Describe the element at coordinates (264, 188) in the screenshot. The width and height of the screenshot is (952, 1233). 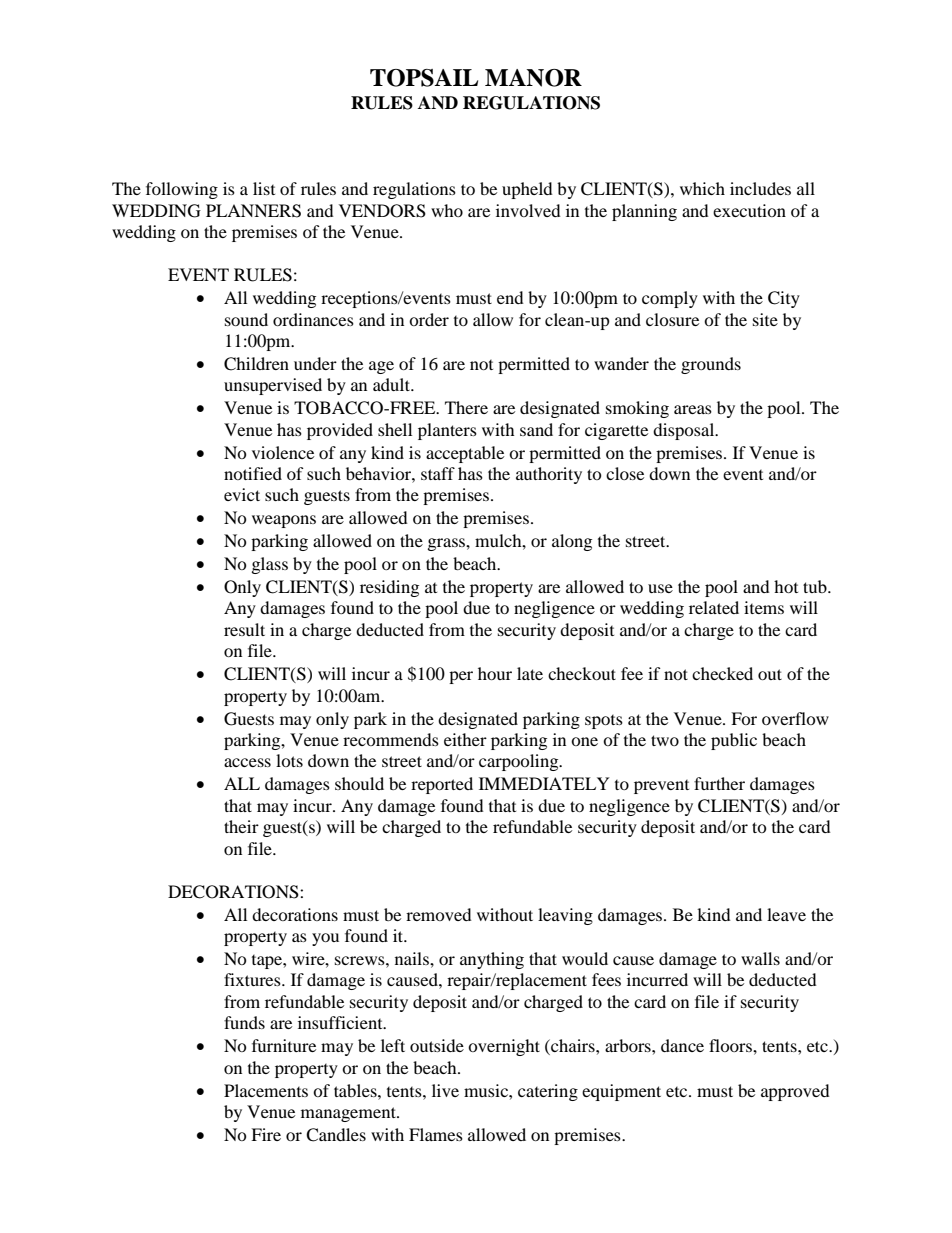
I see `list` at that location.
